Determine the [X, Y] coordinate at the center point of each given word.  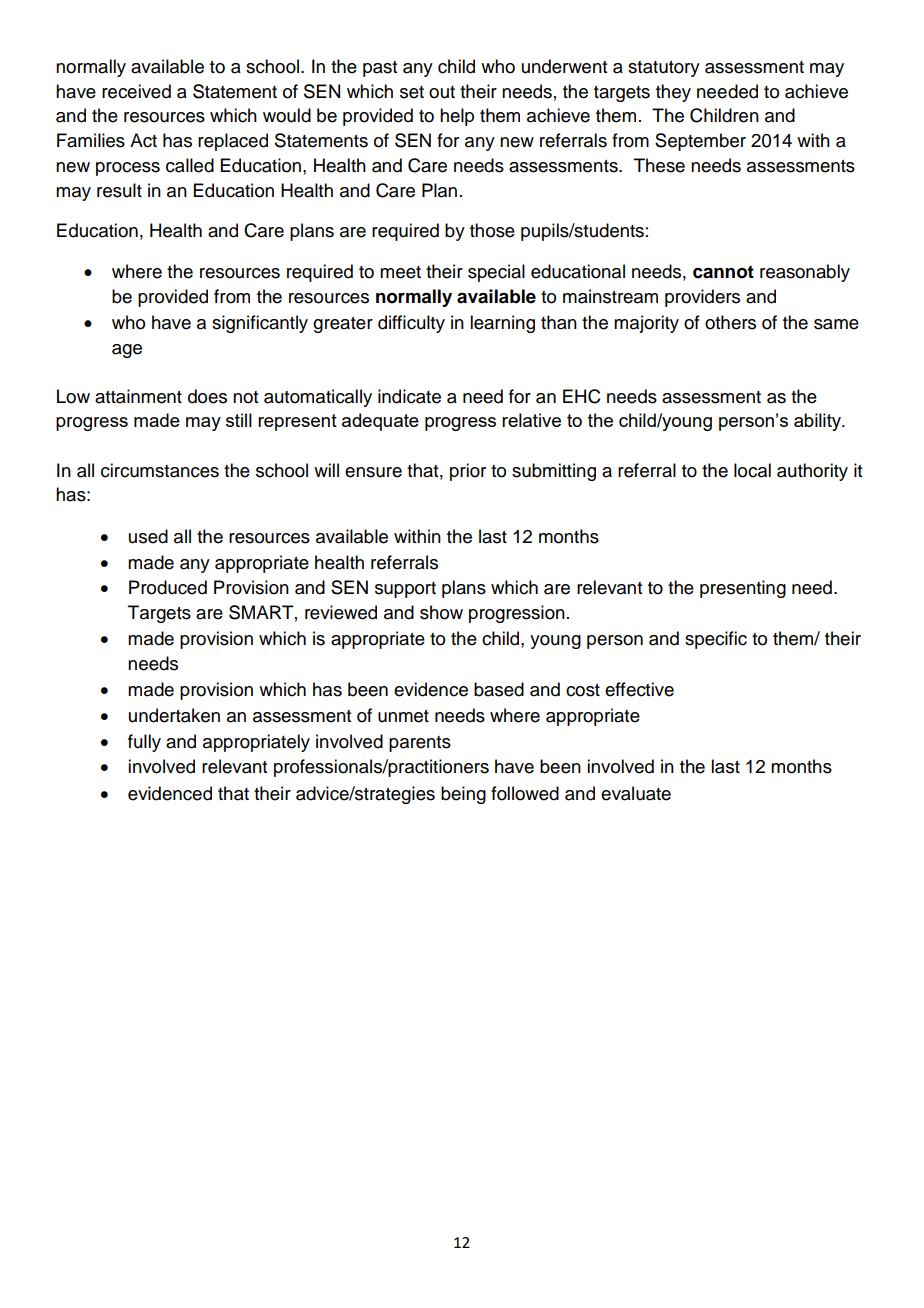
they [673, 93]
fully [144, 743]
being [463, 795]
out [442, 92]
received [136, 91]
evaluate [636, 793]
